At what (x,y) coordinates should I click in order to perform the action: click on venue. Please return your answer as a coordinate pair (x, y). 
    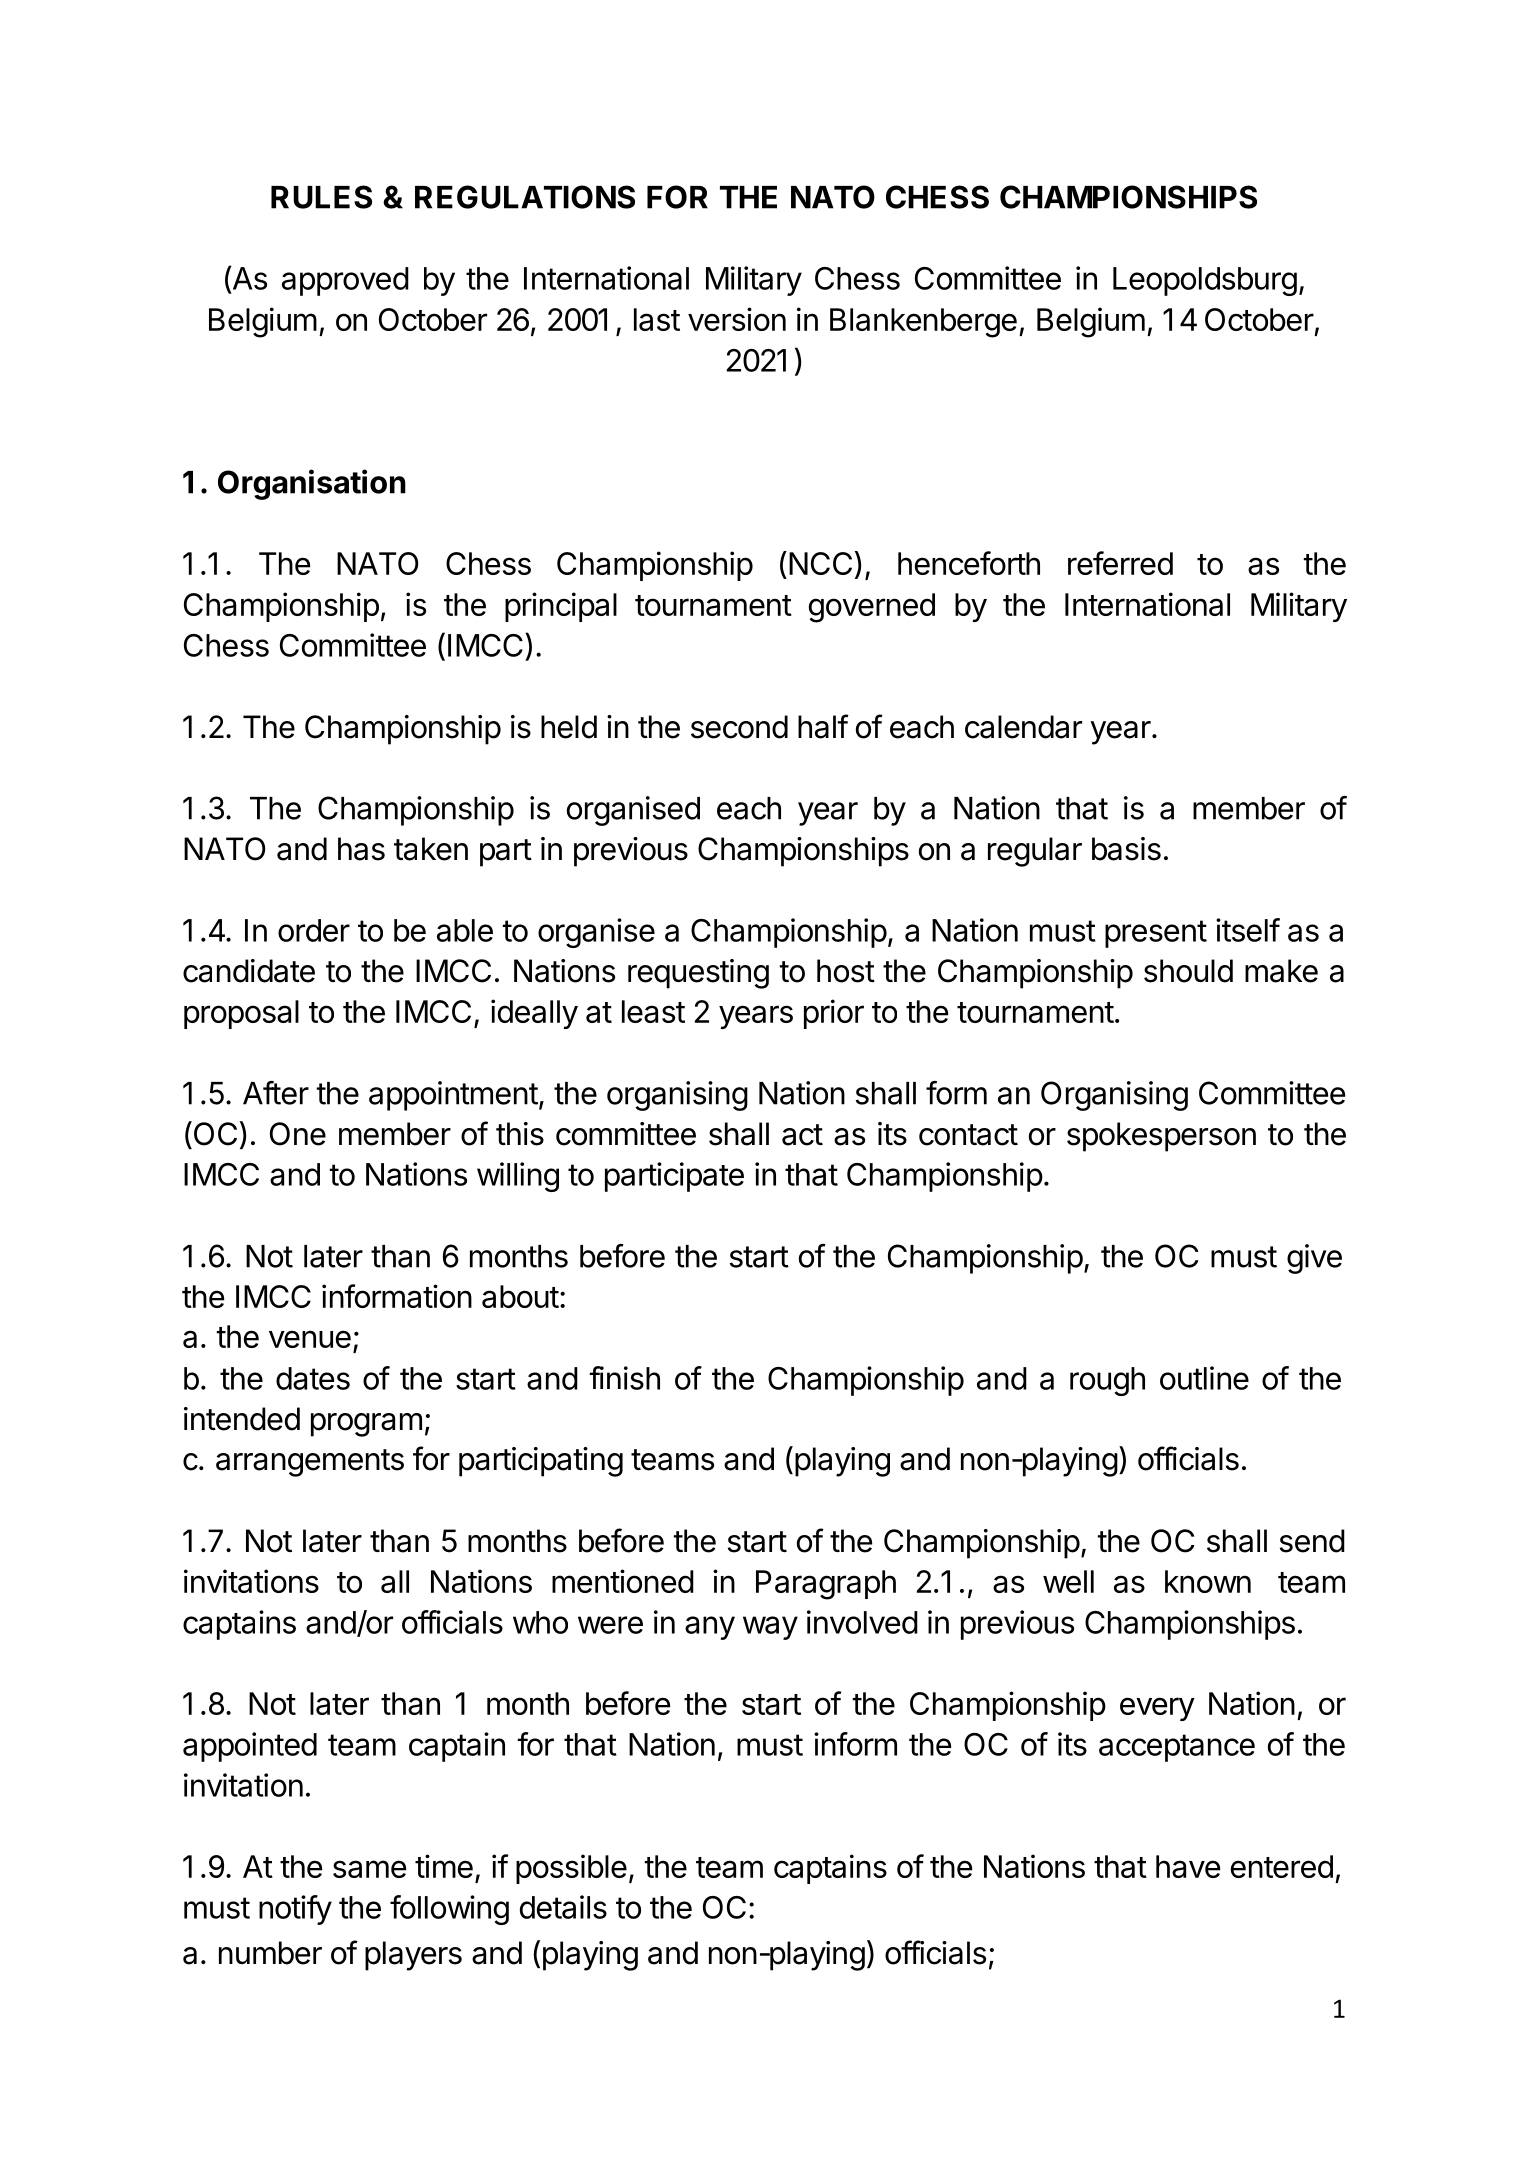
    Looking at the image, I should click on (310, 1339).
